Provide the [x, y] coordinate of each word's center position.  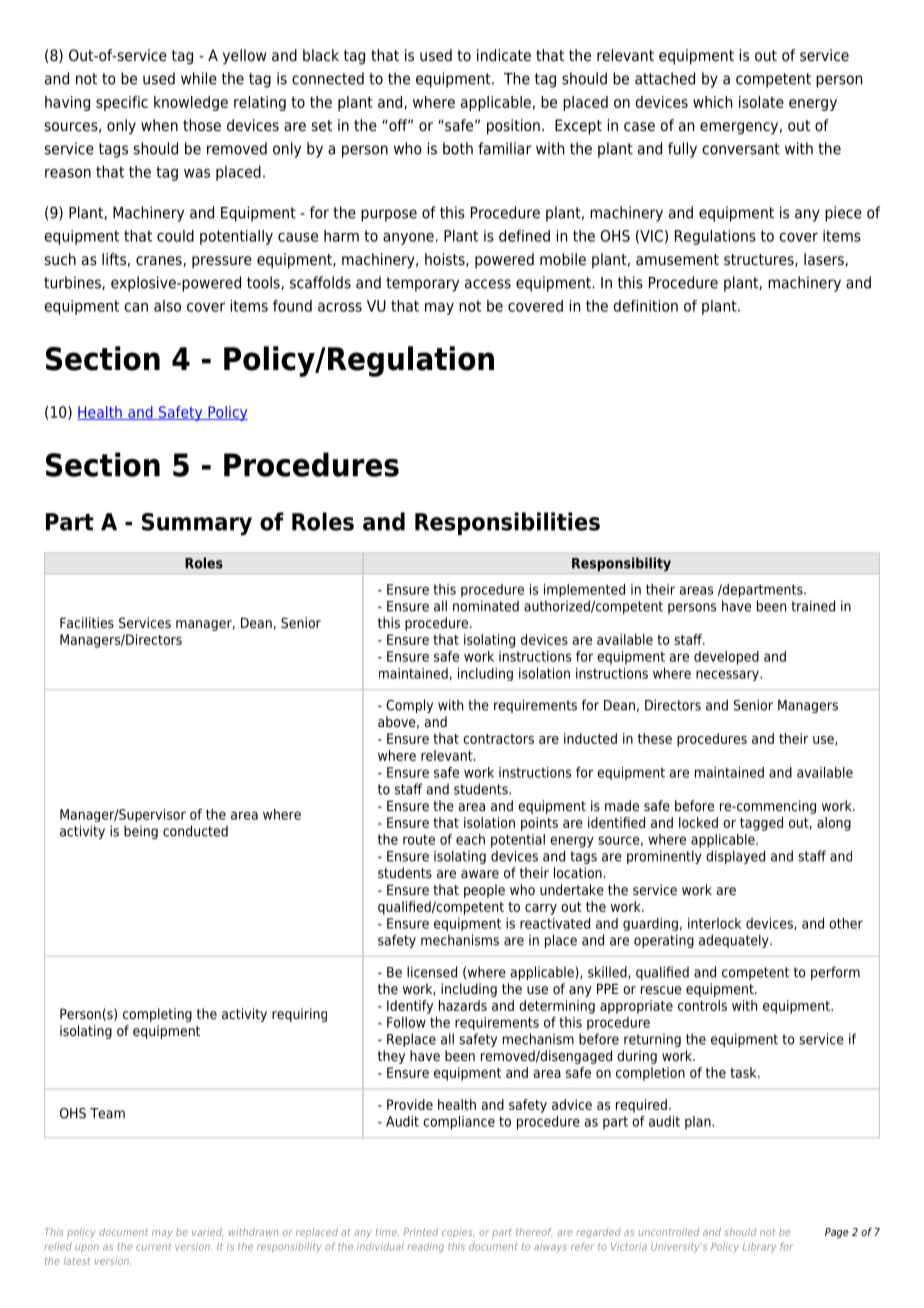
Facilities [87, 622]
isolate [761, 102]
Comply [409, 706]
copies [458, 1233]
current [153, 1247]
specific [122, 103]
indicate [504, 55]
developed [726, 658]
